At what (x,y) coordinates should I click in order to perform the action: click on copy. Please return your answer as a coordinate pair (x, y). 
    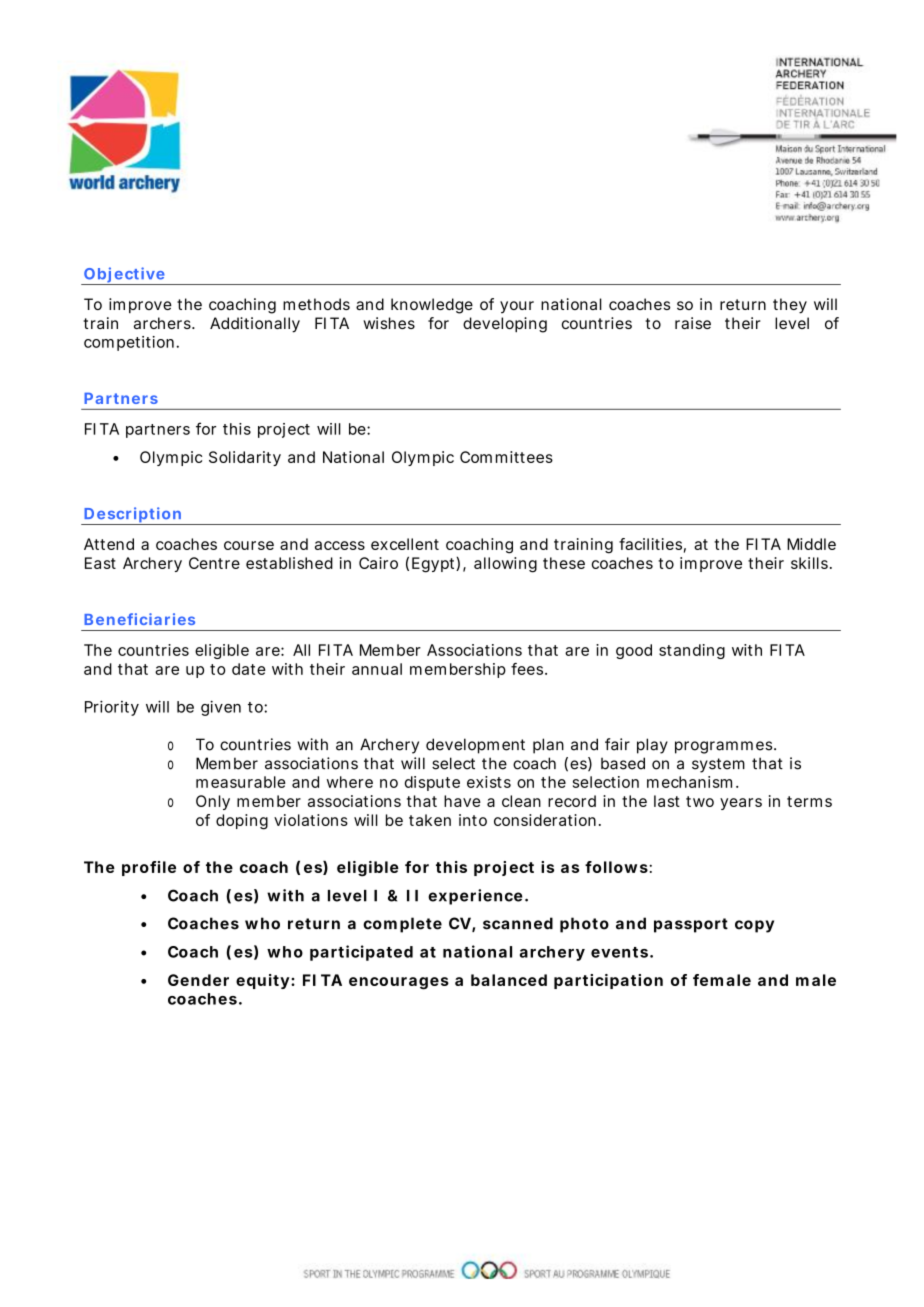
    Looking at the image, I should click on (754, 926).
